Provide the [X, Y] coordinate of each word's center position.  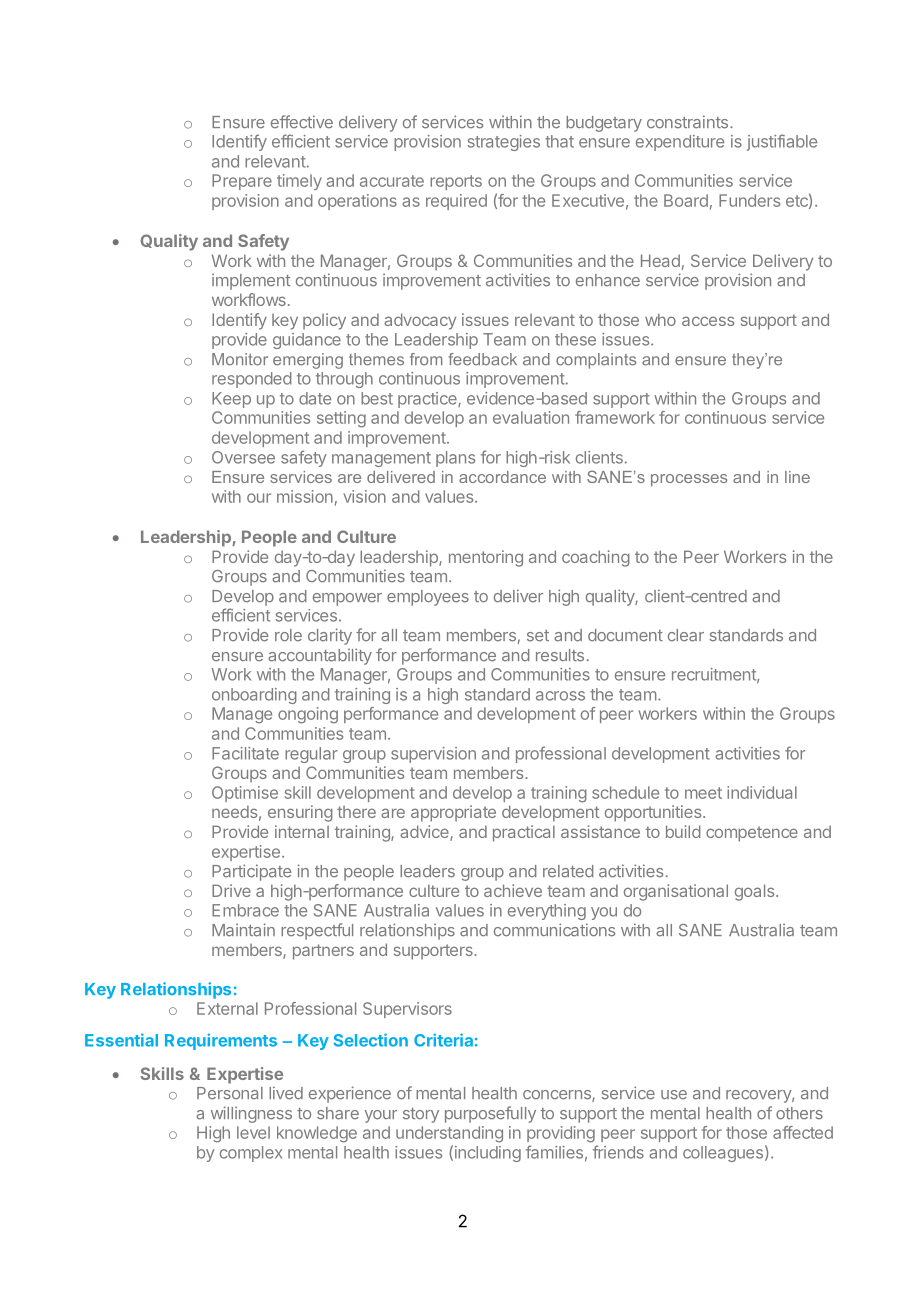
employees [428, 598]
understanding [449, 1134]
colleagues [723, 1154]
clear [686, 635]
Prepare [242, 182]
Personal [230, 1093]
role [288, 635]
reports [456, 182]
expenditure [680, 143]
